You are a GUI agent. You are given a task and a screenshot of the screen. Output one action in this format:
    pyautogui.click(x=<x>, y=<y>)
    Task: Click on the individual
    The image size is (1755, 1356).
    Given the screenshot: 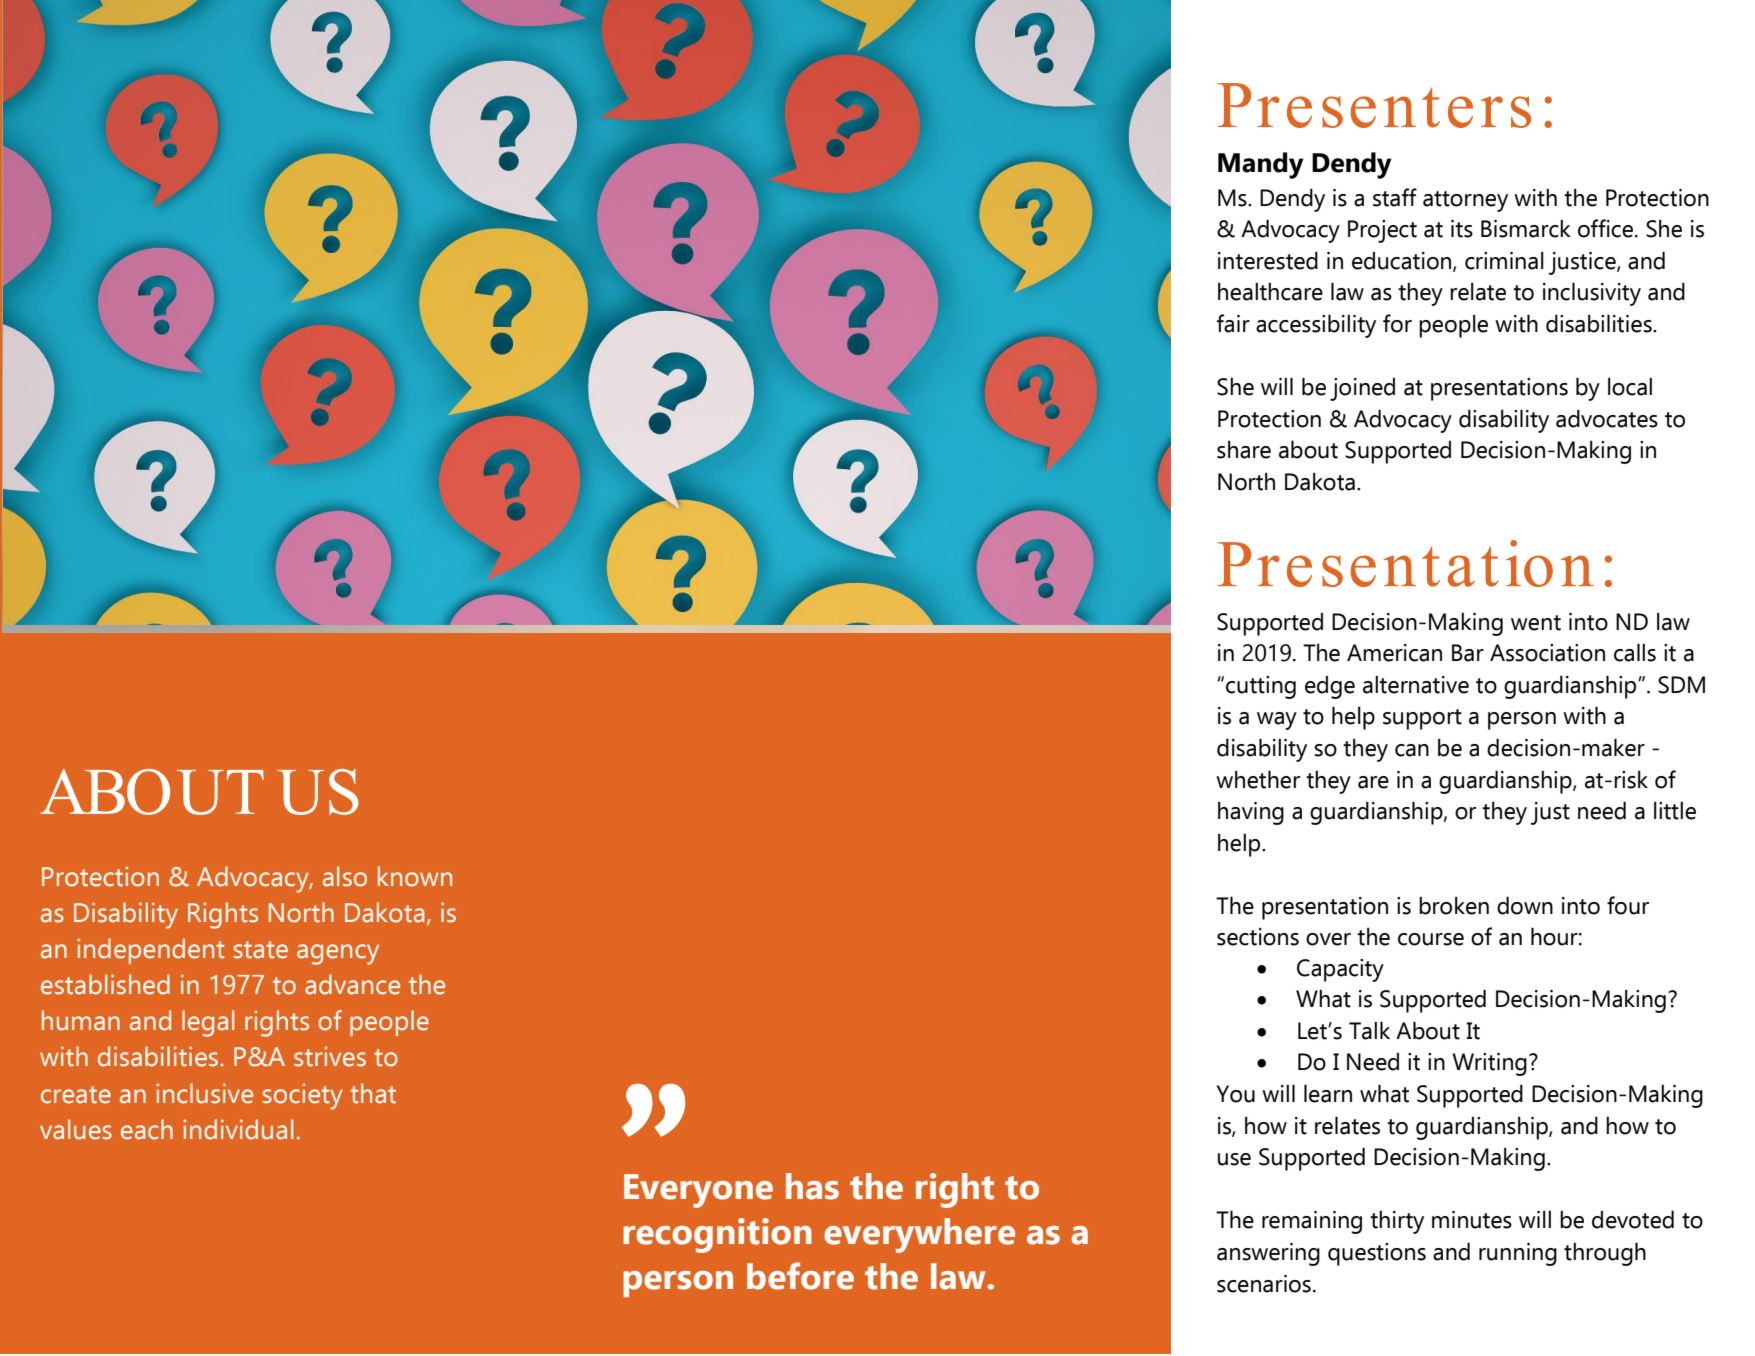 What is the action you would take?
    pyautogui.click(x=238, y=1129)
